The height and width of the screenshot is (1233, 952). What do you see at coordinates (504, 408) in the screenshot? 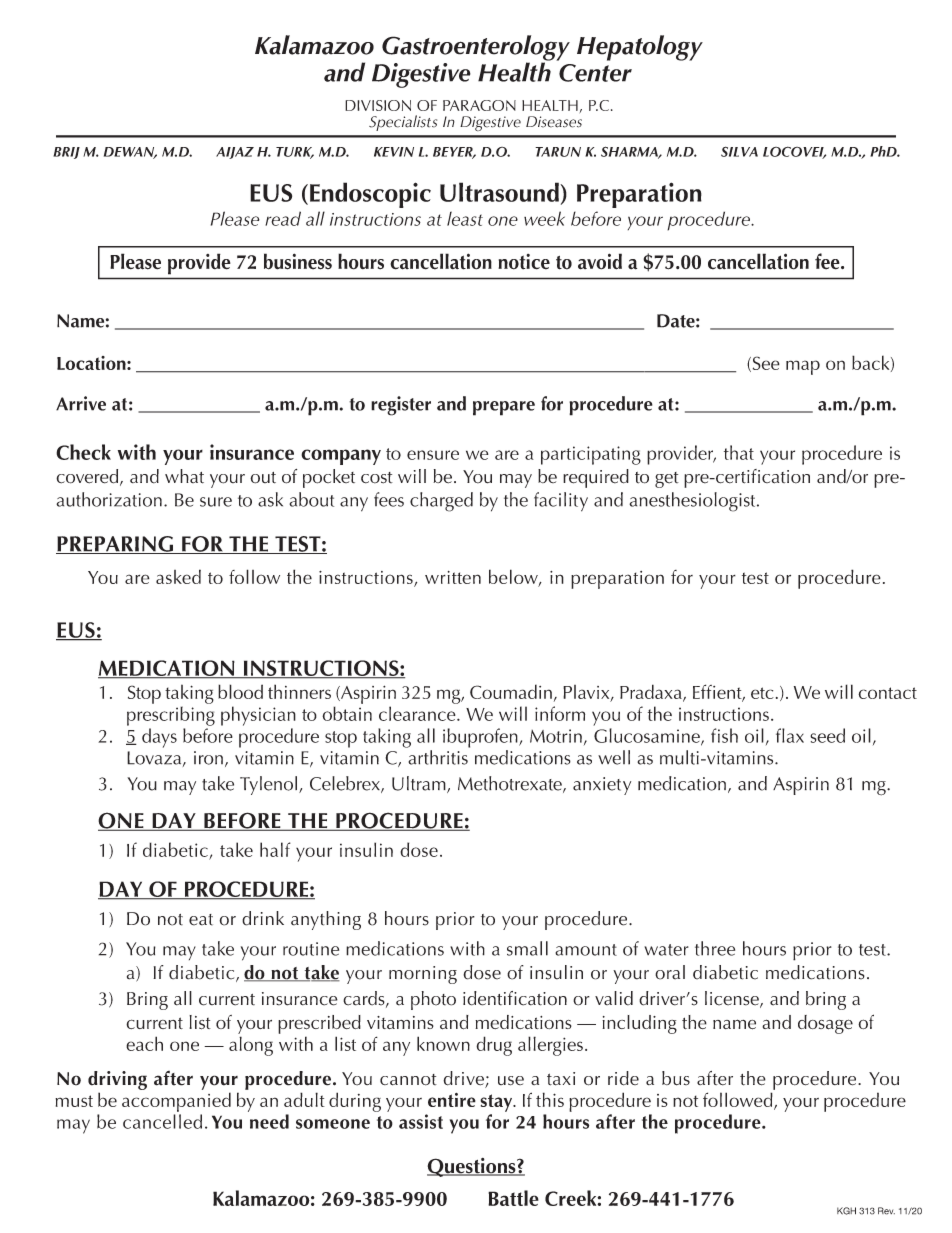
I see `prepare` at bounding box center [504, 408].
